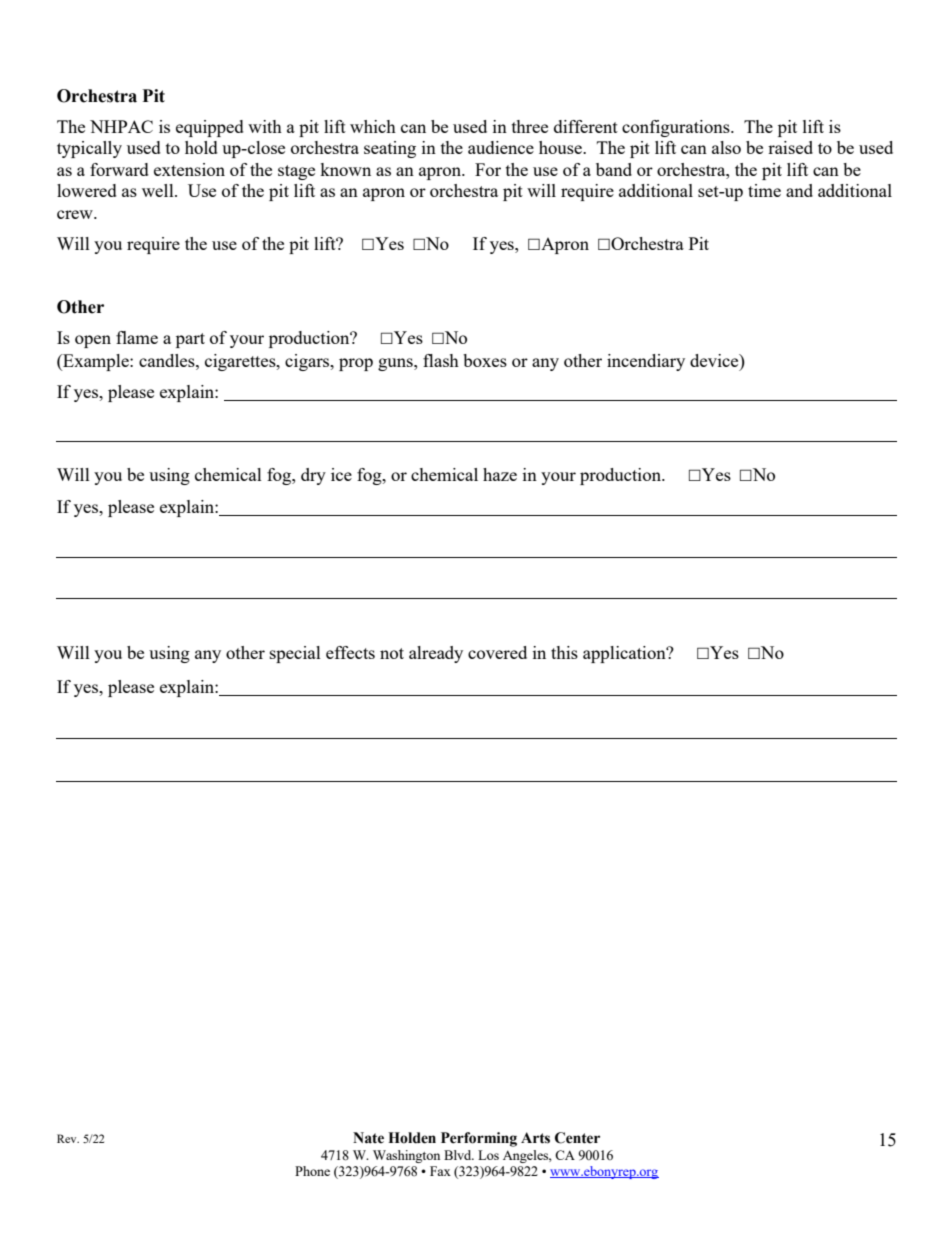 Image resolution: width=952 pixels, height=1233 pixels. I want to click on special, so click(295, 654).
